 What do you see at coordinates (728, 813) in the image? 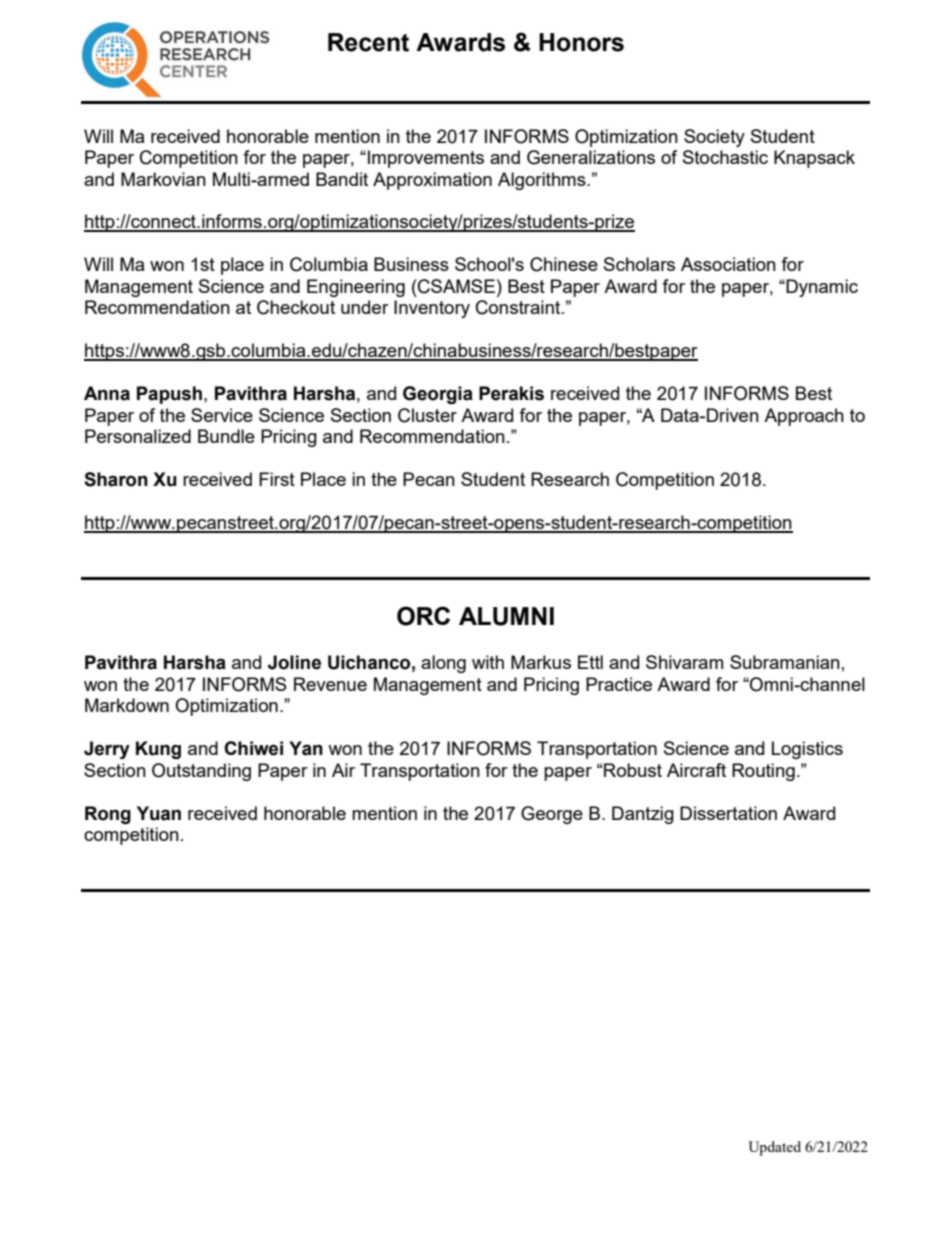
I see `Dissertation` at bounding box center [728, 813].
